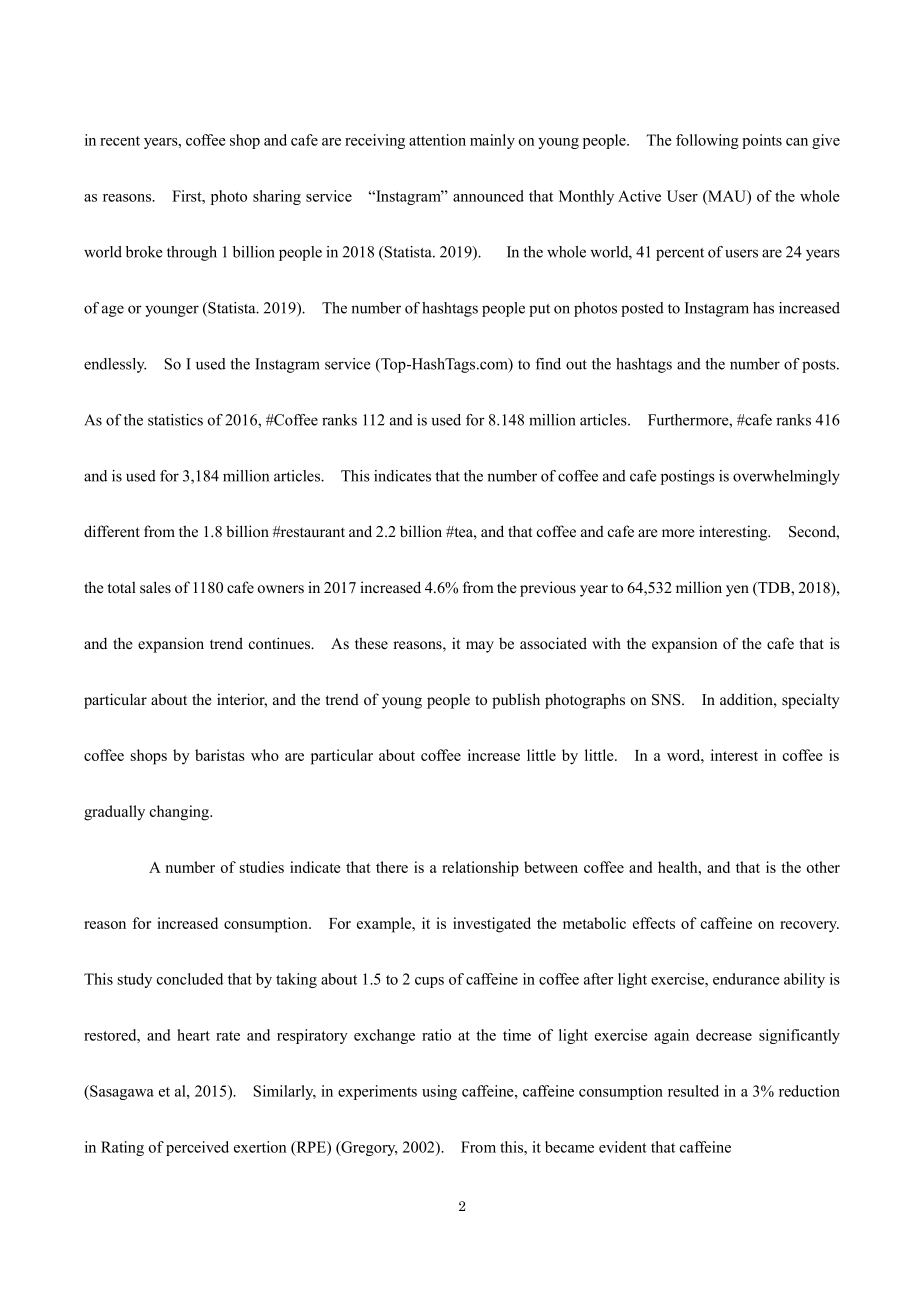  Describe the element at coordinates (548, 364) in the image. I see `find` at that location.
